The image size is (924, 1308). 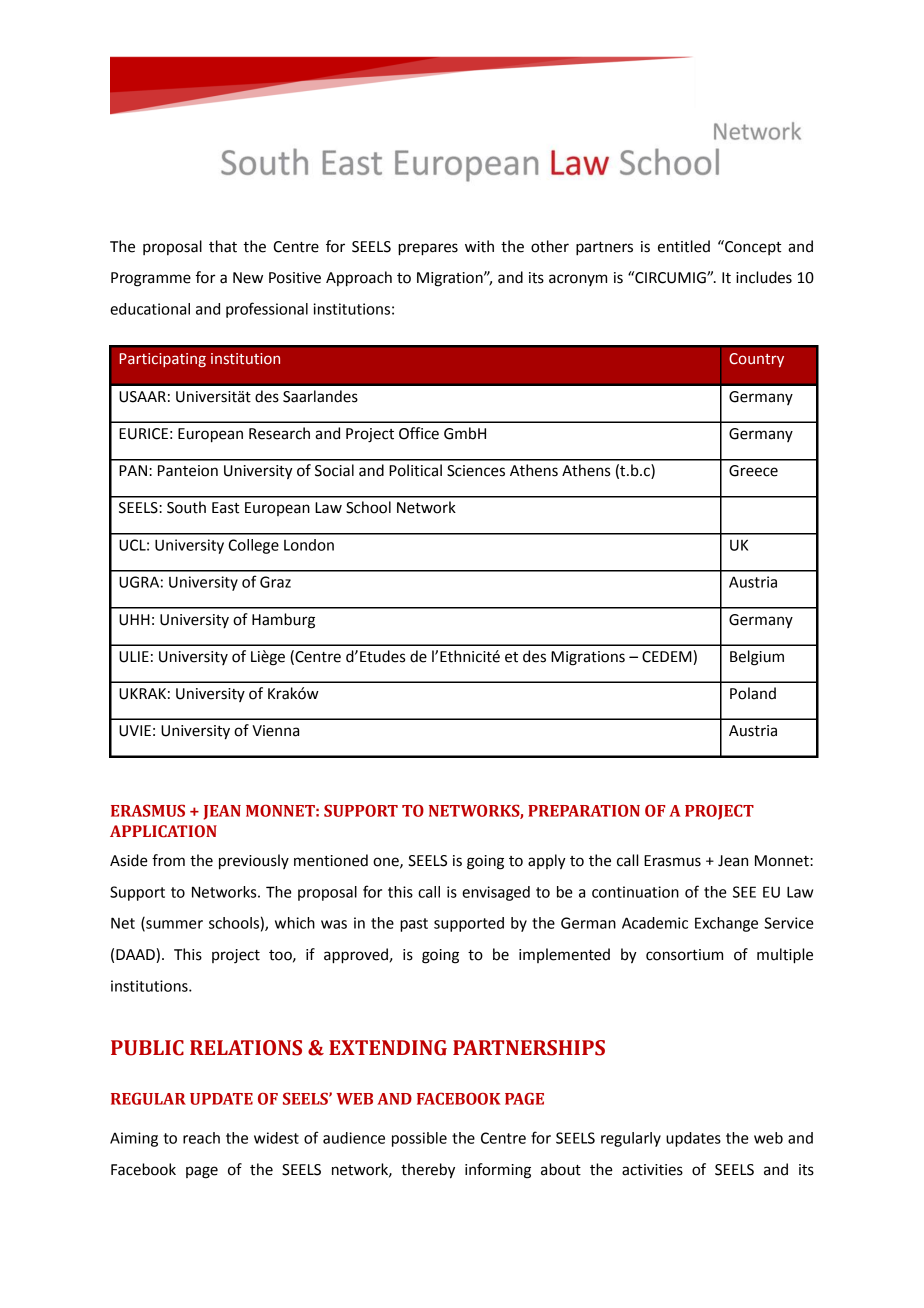 I want to click on College, so click(x=253, y=546).
